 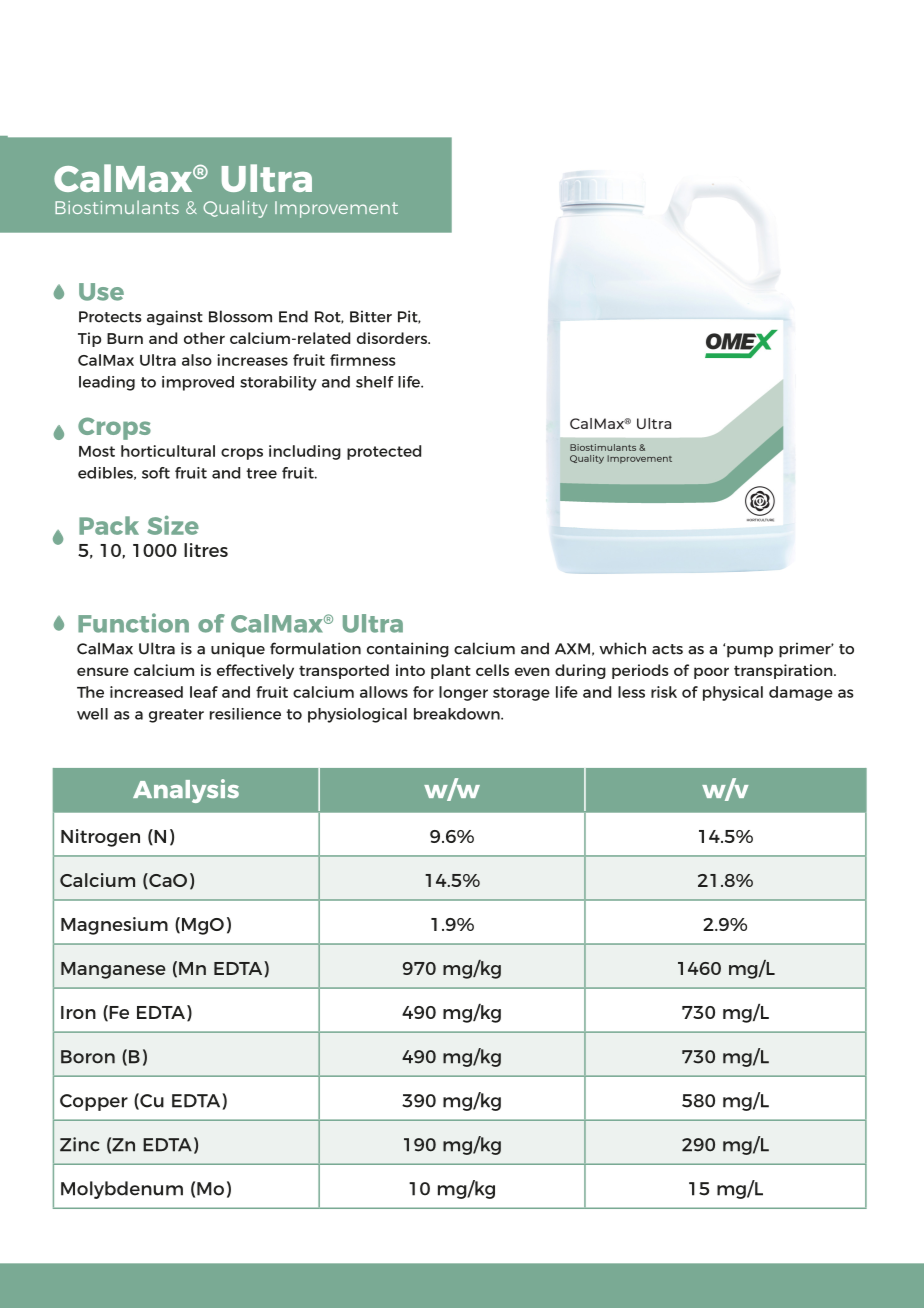 What do you see at coordinates (667, 649) in the image?
I see `acts` at bounding box center [667, 649].
